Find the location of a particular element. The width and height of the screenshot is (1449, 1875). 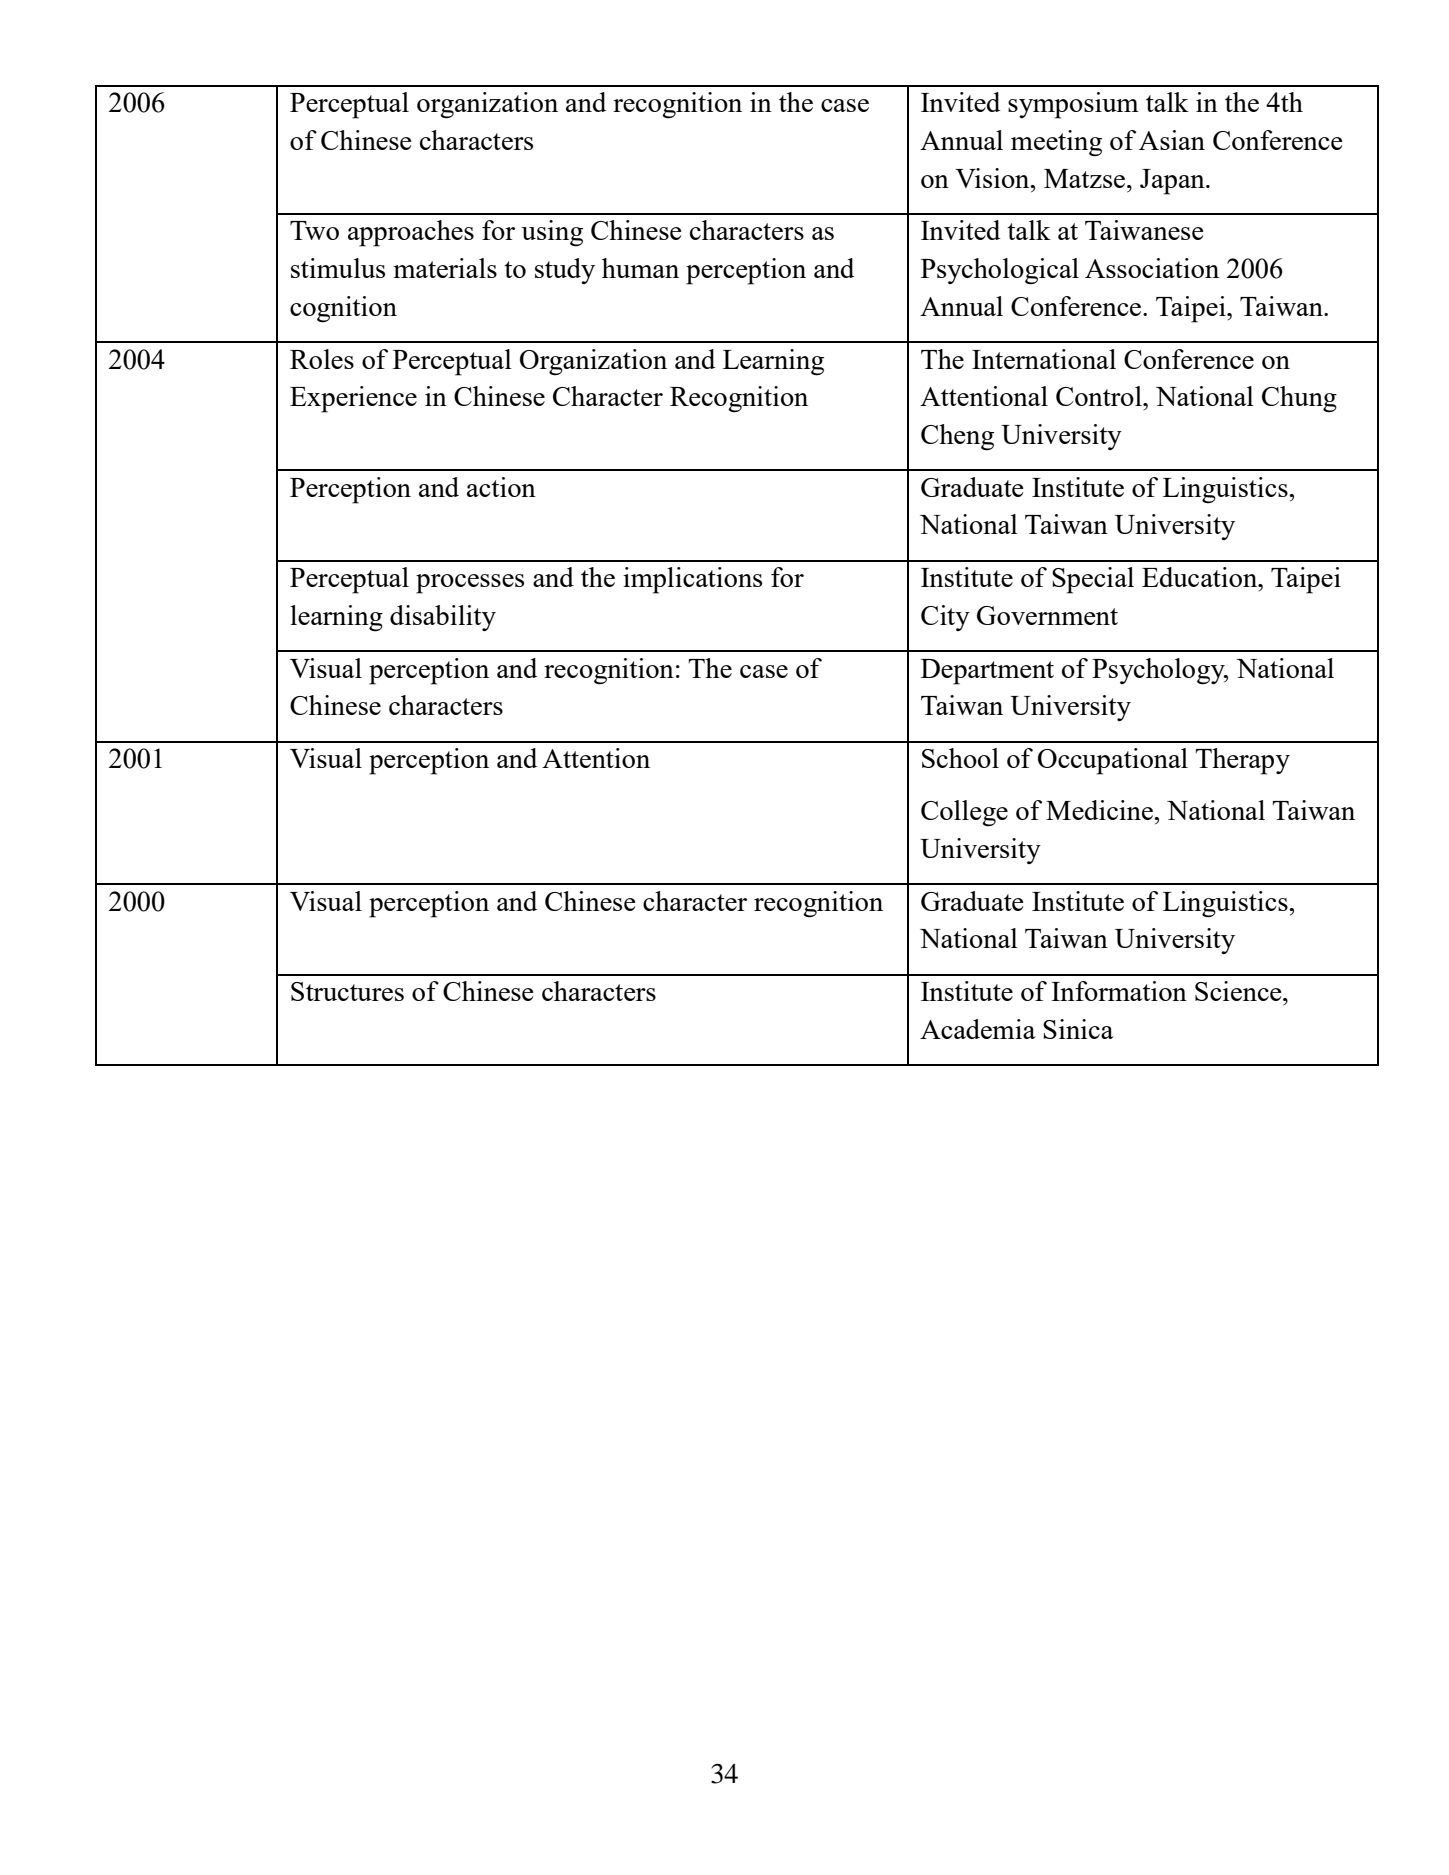

Cheng is located at coordinates (957, 437).
